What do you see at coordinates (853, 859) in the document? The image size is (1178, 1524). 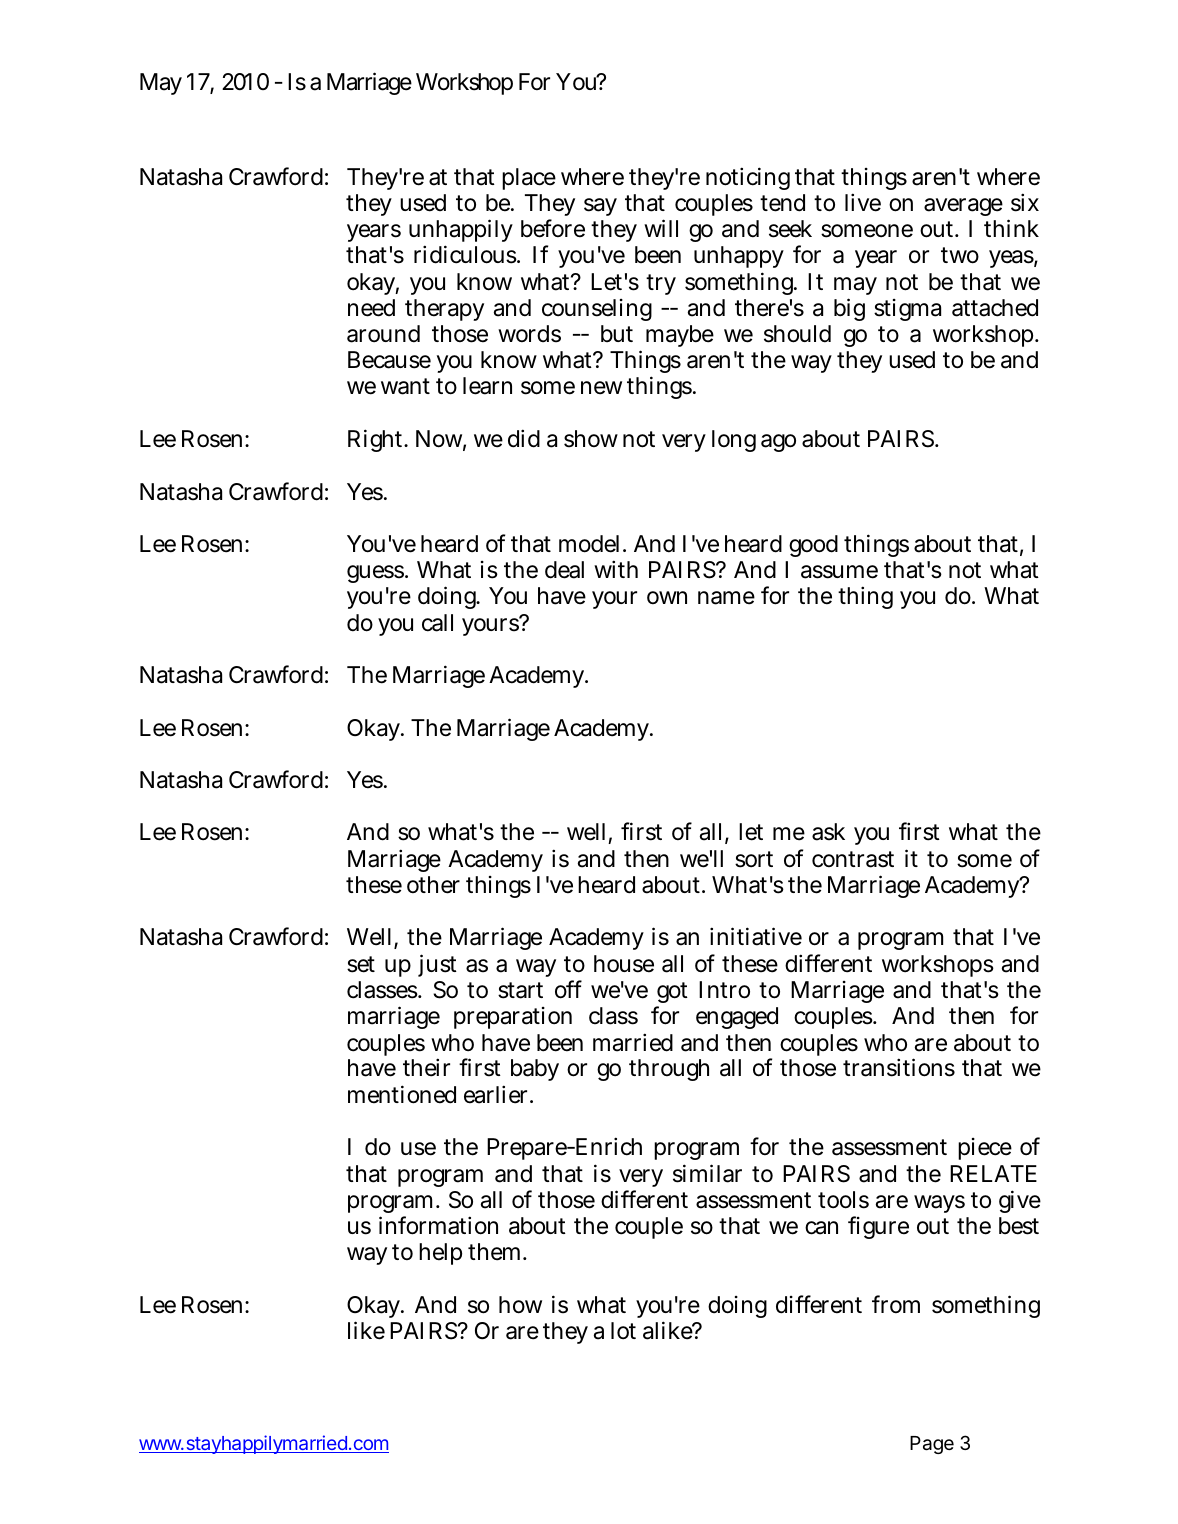 I see `contrast` at bounding box center [853, 859].
